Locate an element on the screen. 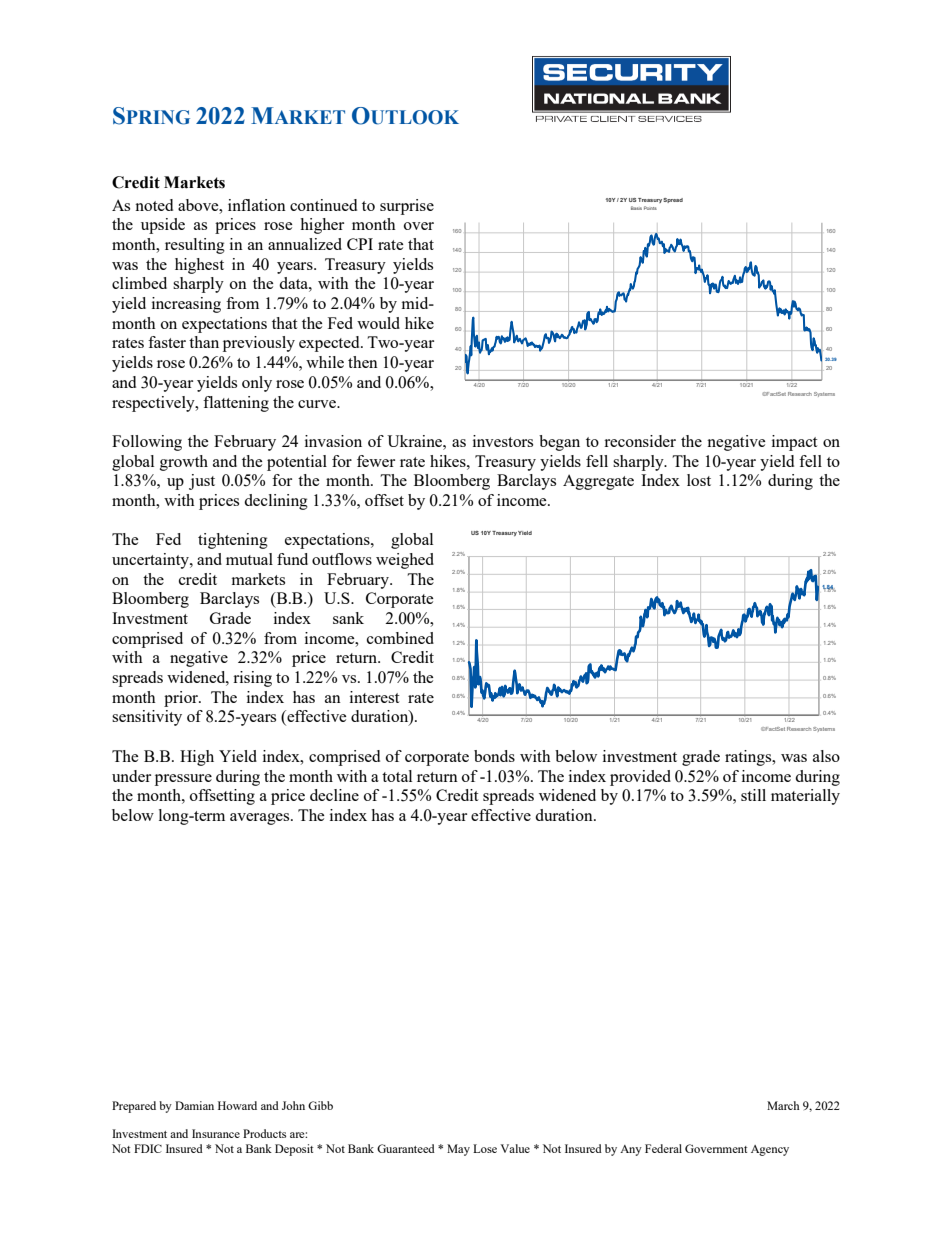 This screenshot has height=1233, width=952. Points is located at coordinates (650, 208).
